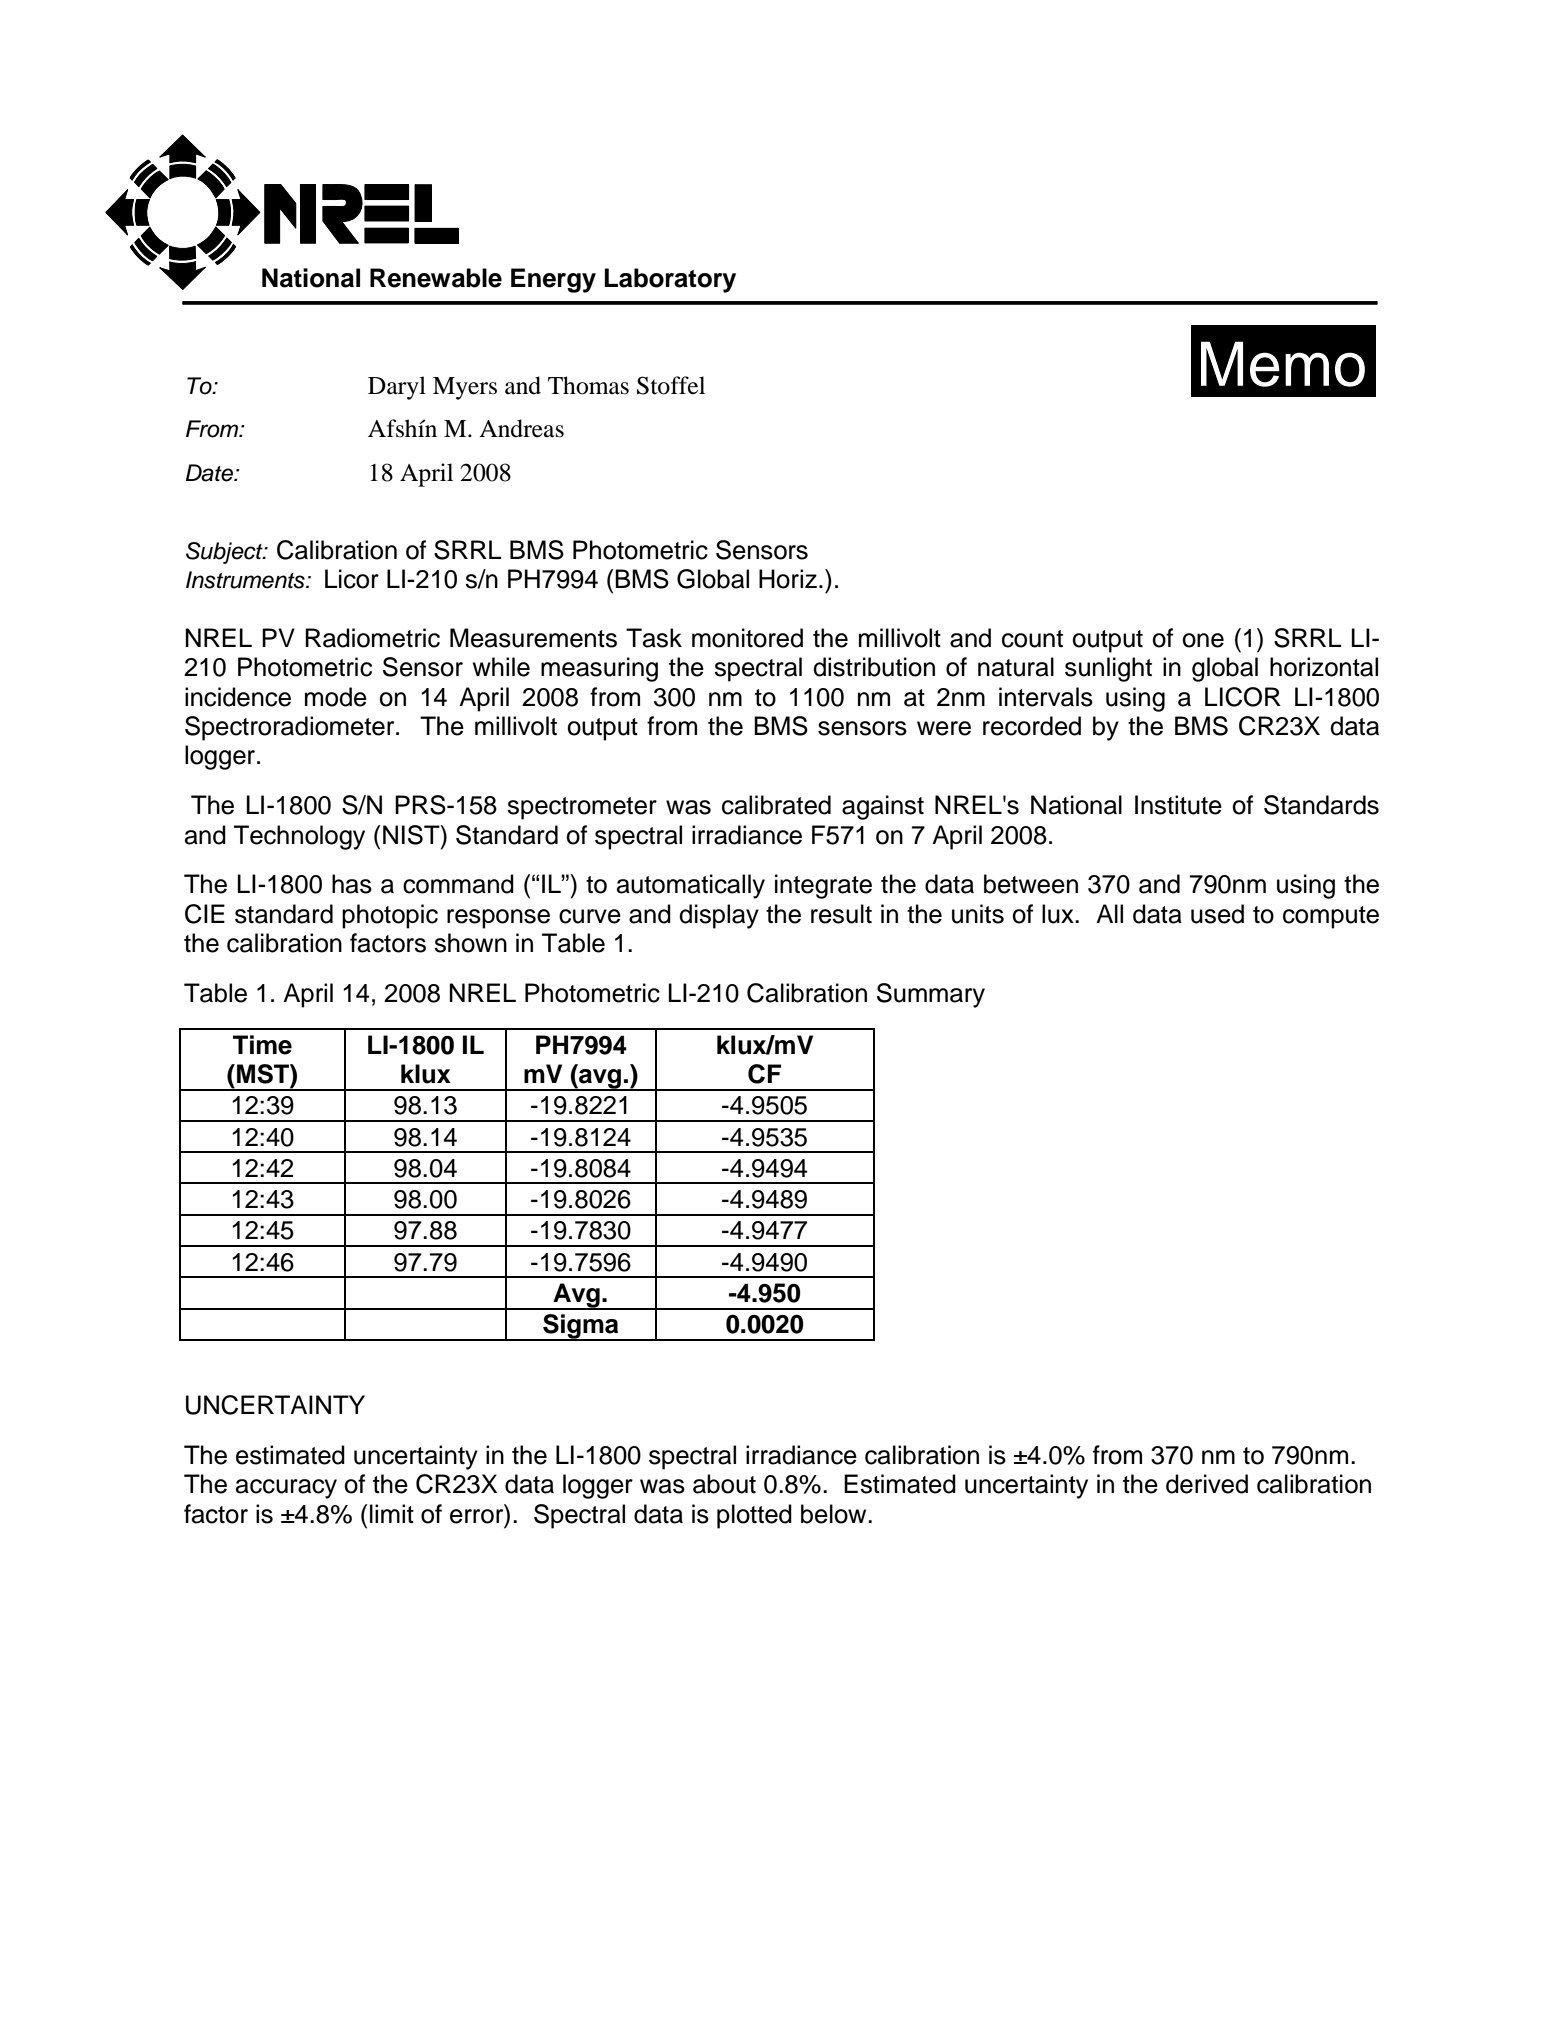 Image resolution: width=1564 pixels, height=2023 pixels. Describe the element at coordinates (724, 1484) in the image. I see `about` at that location.
